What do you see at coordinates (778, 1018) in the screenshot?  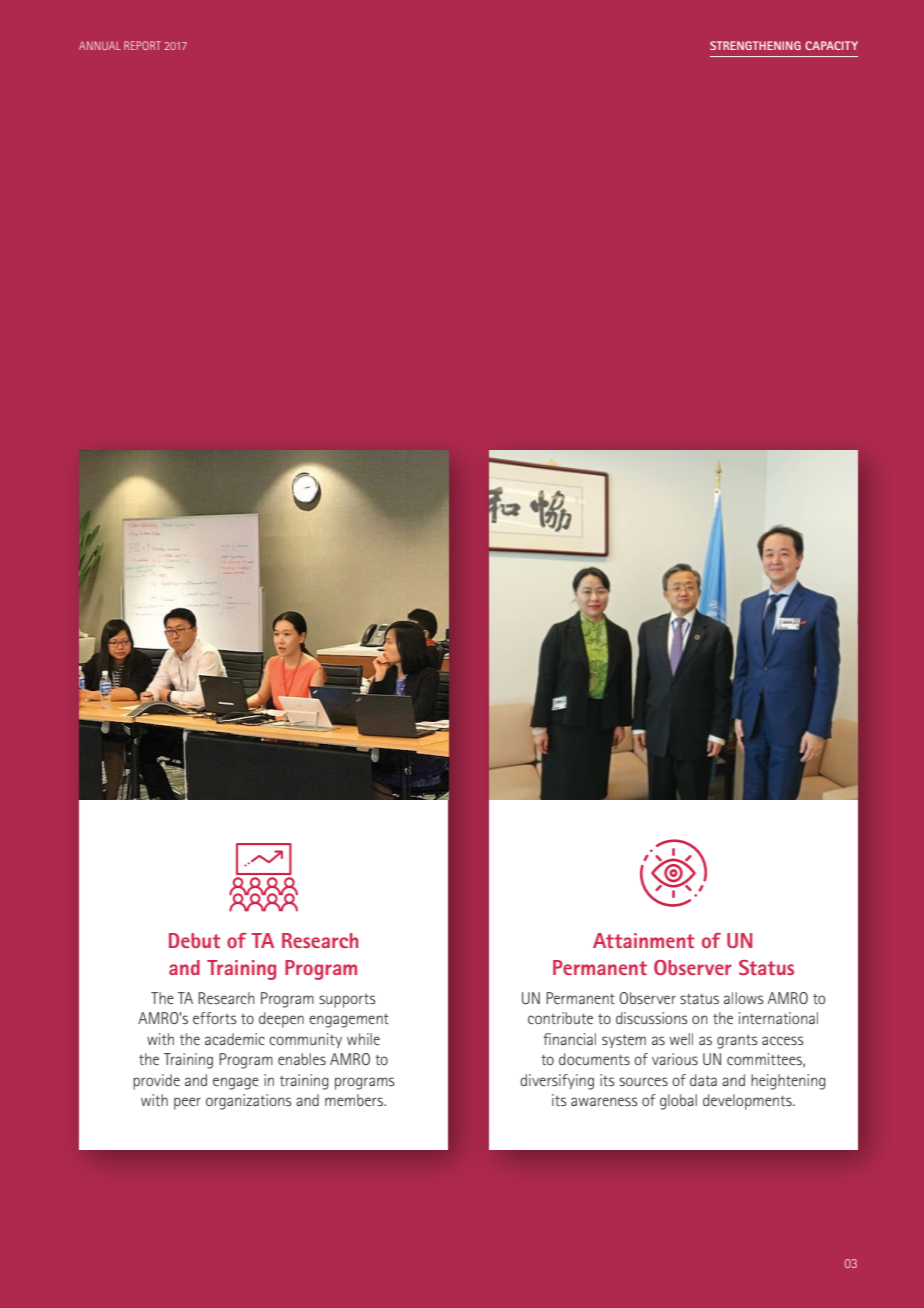 I see `international` at bounding box center [778, 1018].
